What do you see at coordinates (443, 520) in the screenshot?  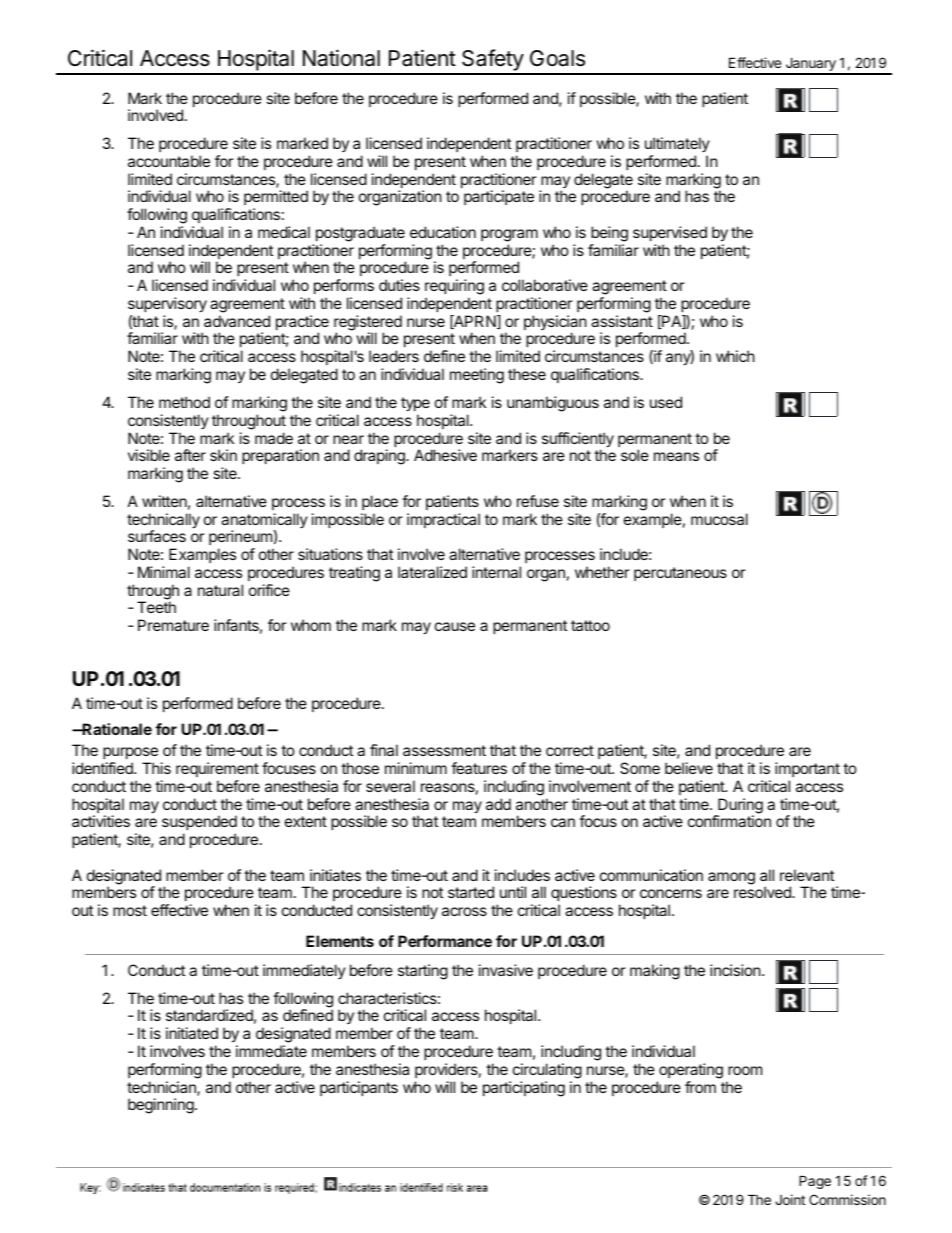 I see `impractical` at bounding box center [443, 520].
